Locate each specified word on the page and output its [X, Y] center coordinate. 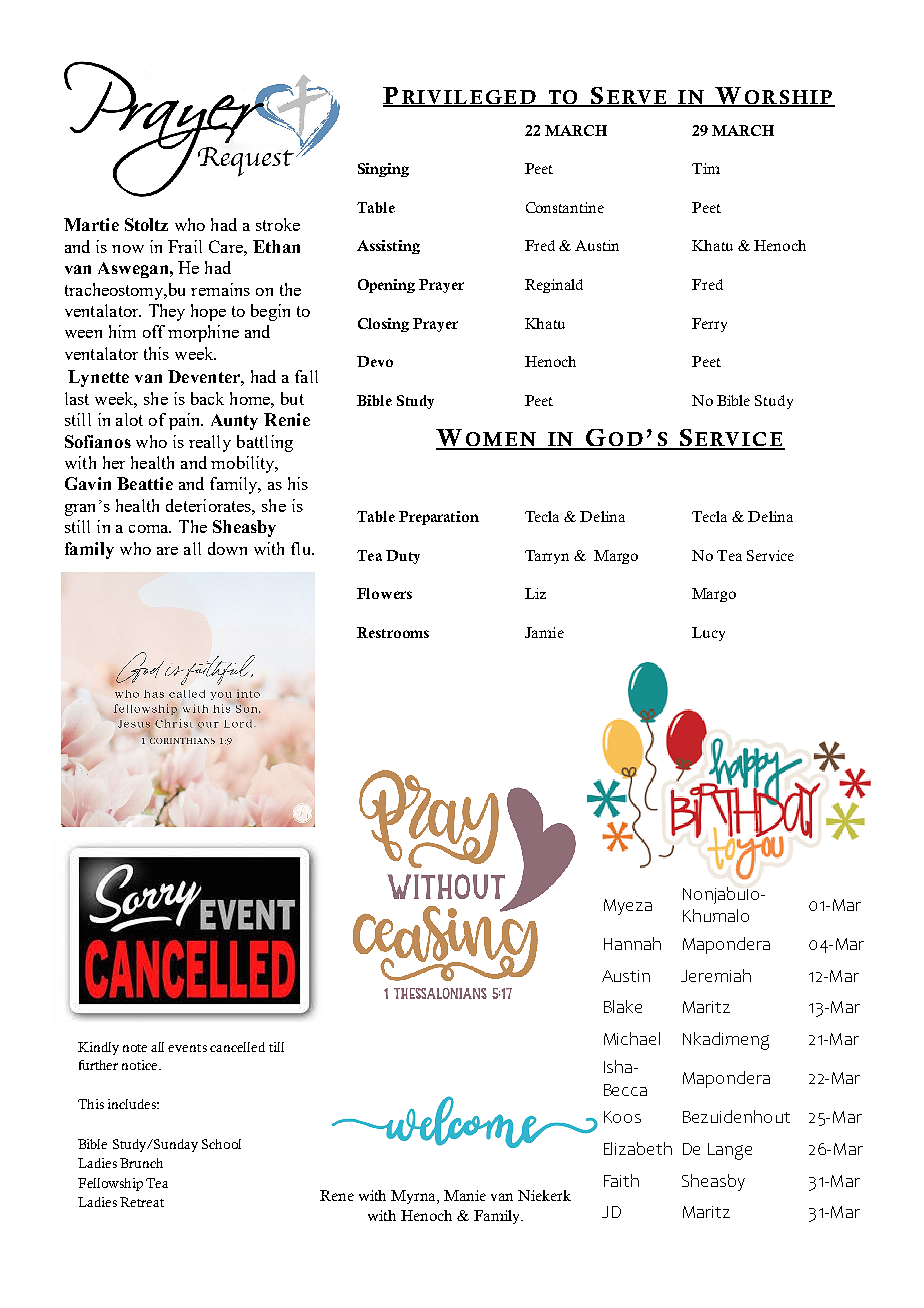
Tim [706, 168]
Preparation [439, 518]
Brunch [141, 1163]
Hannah [632, 943]
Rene [337, 1195]
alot [129, 419]
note [135, 1048]
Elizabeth [638, 1148]
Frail [185, 246]
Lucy [708, 634]
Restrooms [393, 632]
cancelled [237, 1047]
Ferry [709, 325]
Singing [383, 170]
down [227, 548]
